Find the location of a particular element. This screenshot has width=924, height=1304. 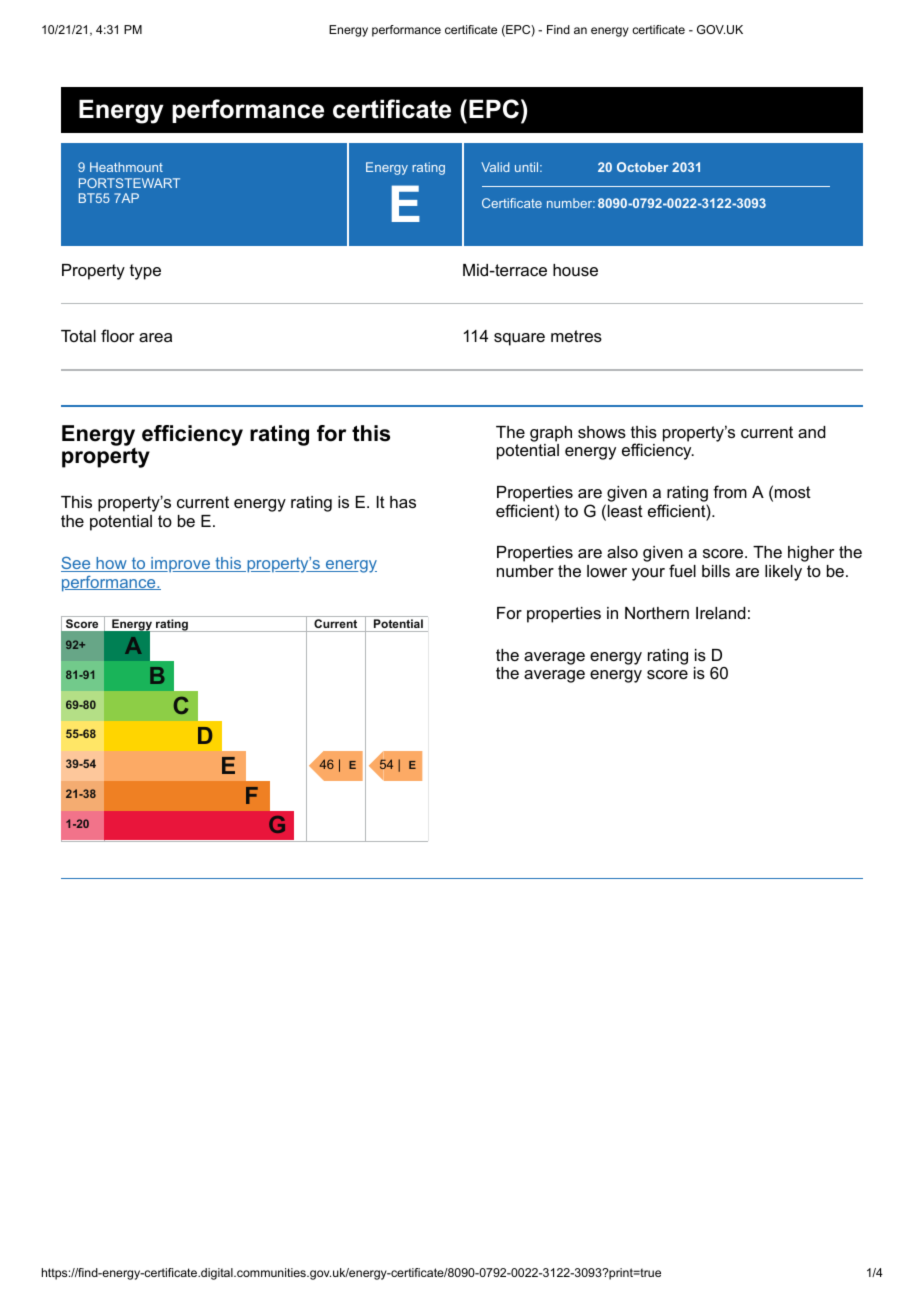

See is located at coordinates (77, 564).
